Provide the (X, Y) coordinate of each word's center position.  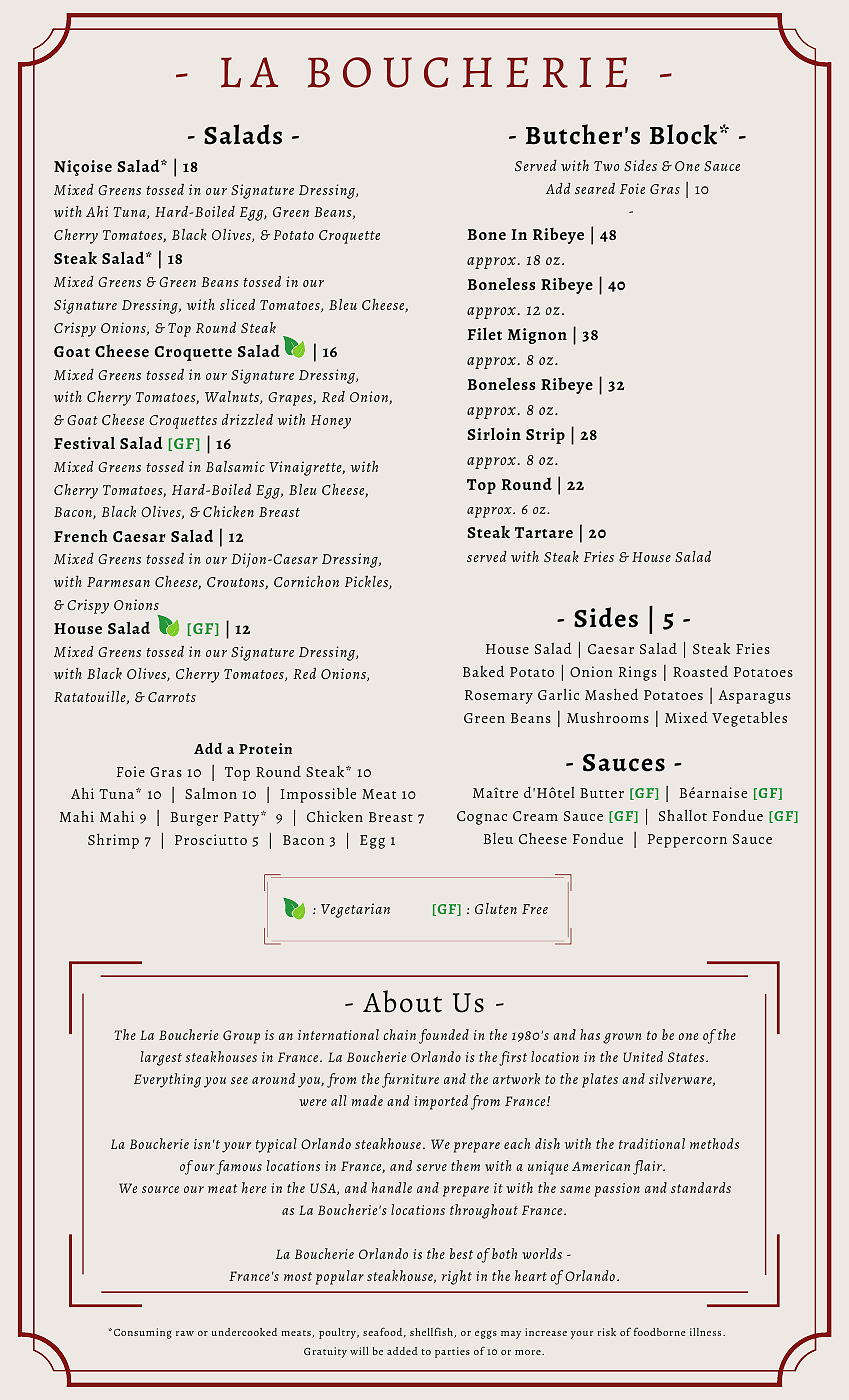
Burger (194, 819)
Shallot (683, 815)
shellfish (432, 1333)
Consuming (141, 1333)
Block (683, 134)
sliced (237, 304)
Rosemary (499, 697)
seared (595, 188)
